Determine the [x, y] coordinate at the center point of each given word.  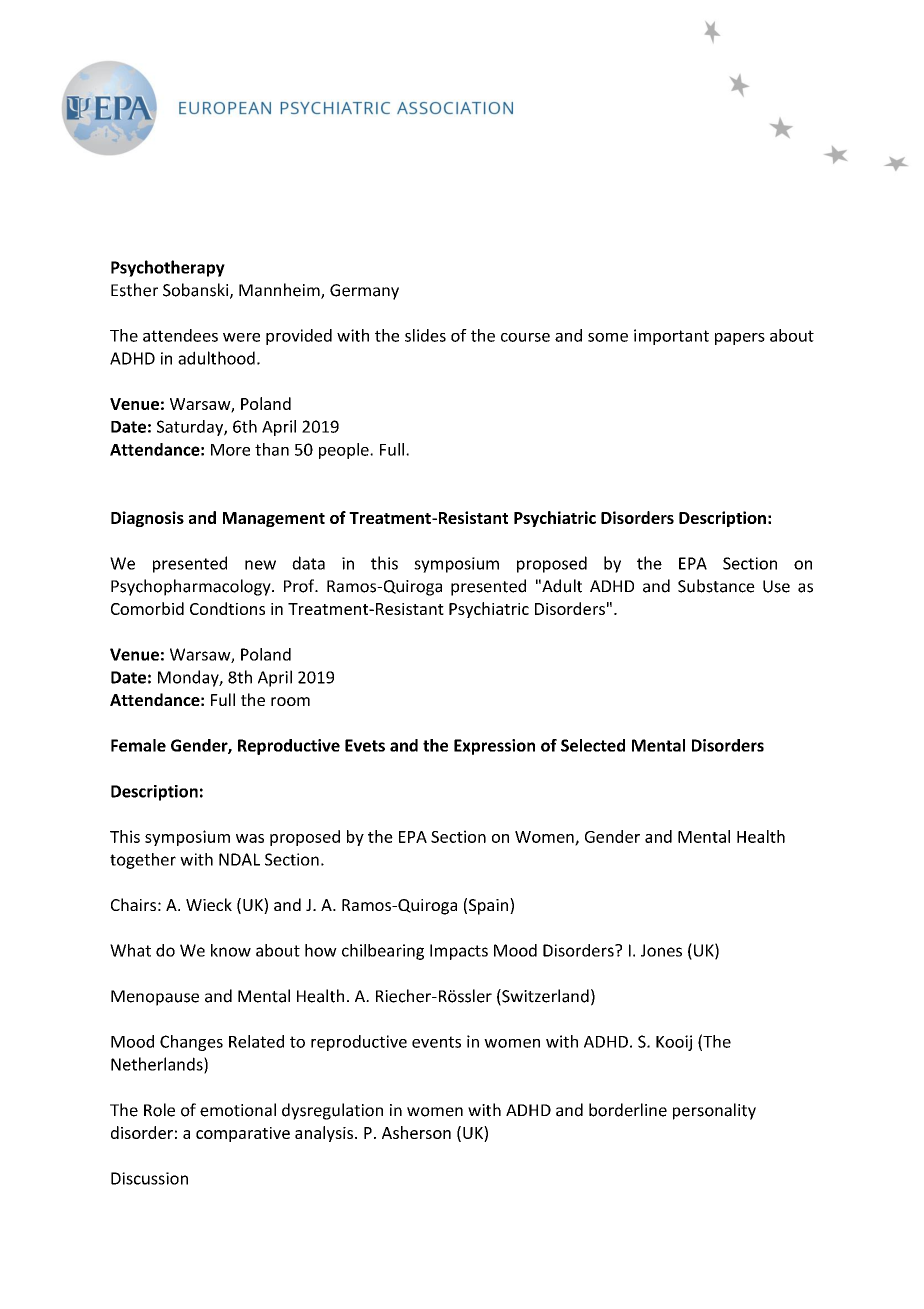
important [671, 337]
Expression [494, 747]
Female [138, 745]
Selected [593, 745]
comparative [243, 1134]
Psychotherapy [168, 268]
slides [425, 335]
